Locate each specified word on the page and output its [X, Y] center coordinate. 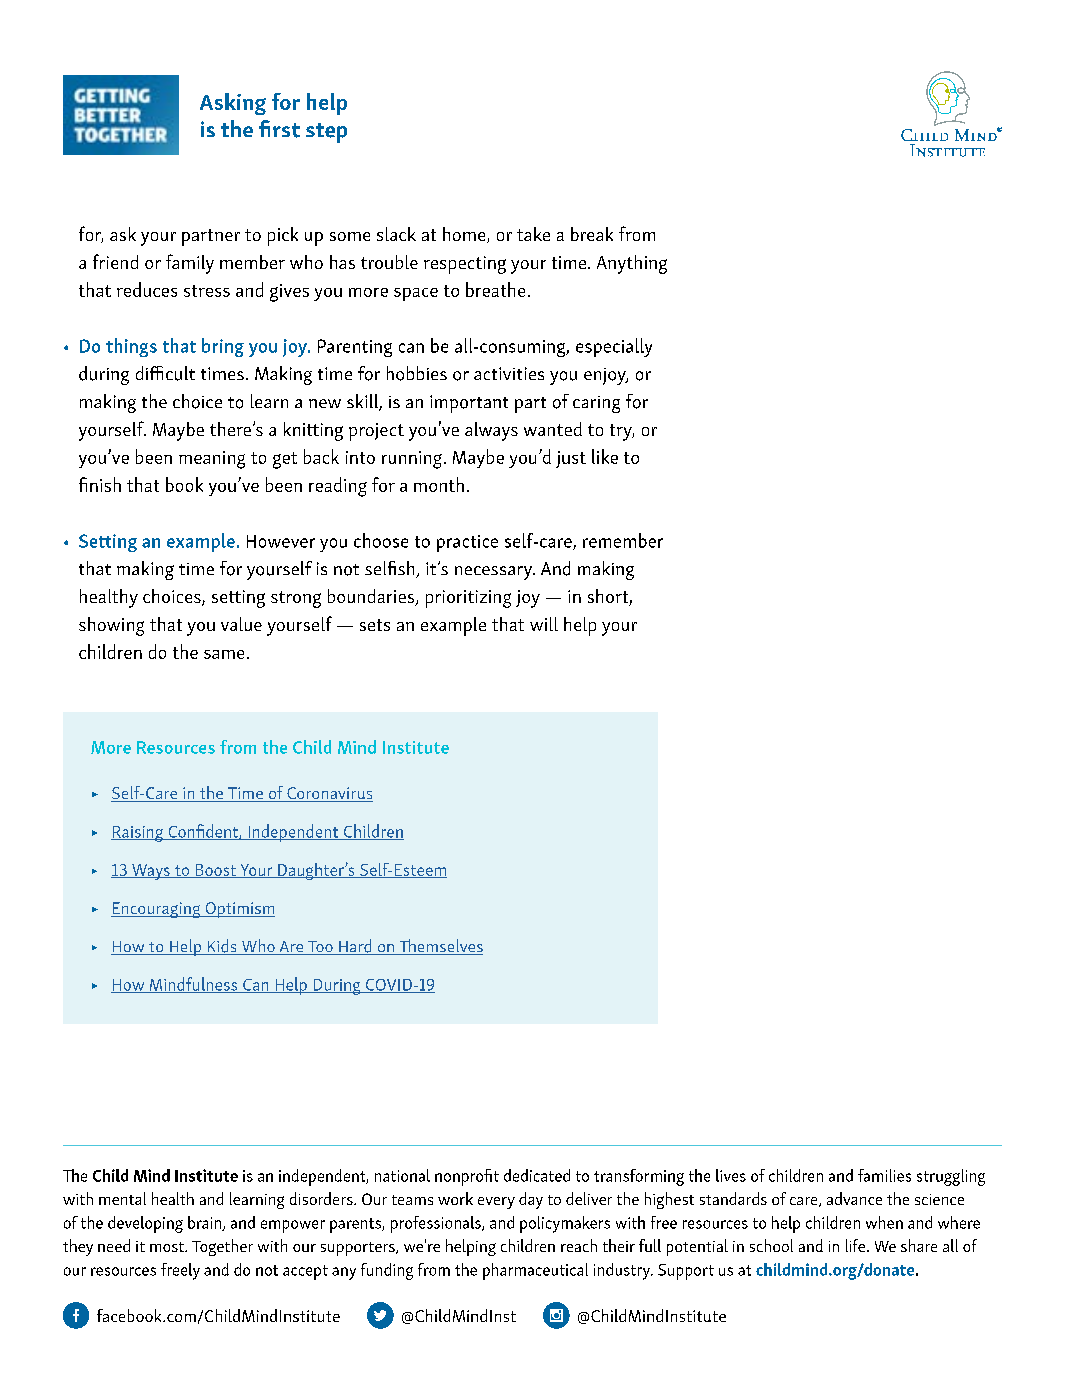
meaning [212, 460]
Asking [233, 104]
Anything [632, 264]
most [168, 1247]
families [884, 1175]
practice [467, 543]
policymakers [565, 1224]
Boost [215, 871]
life [855, 1245]
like [605, 456]
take [533, 234]
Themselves [440, 947]
